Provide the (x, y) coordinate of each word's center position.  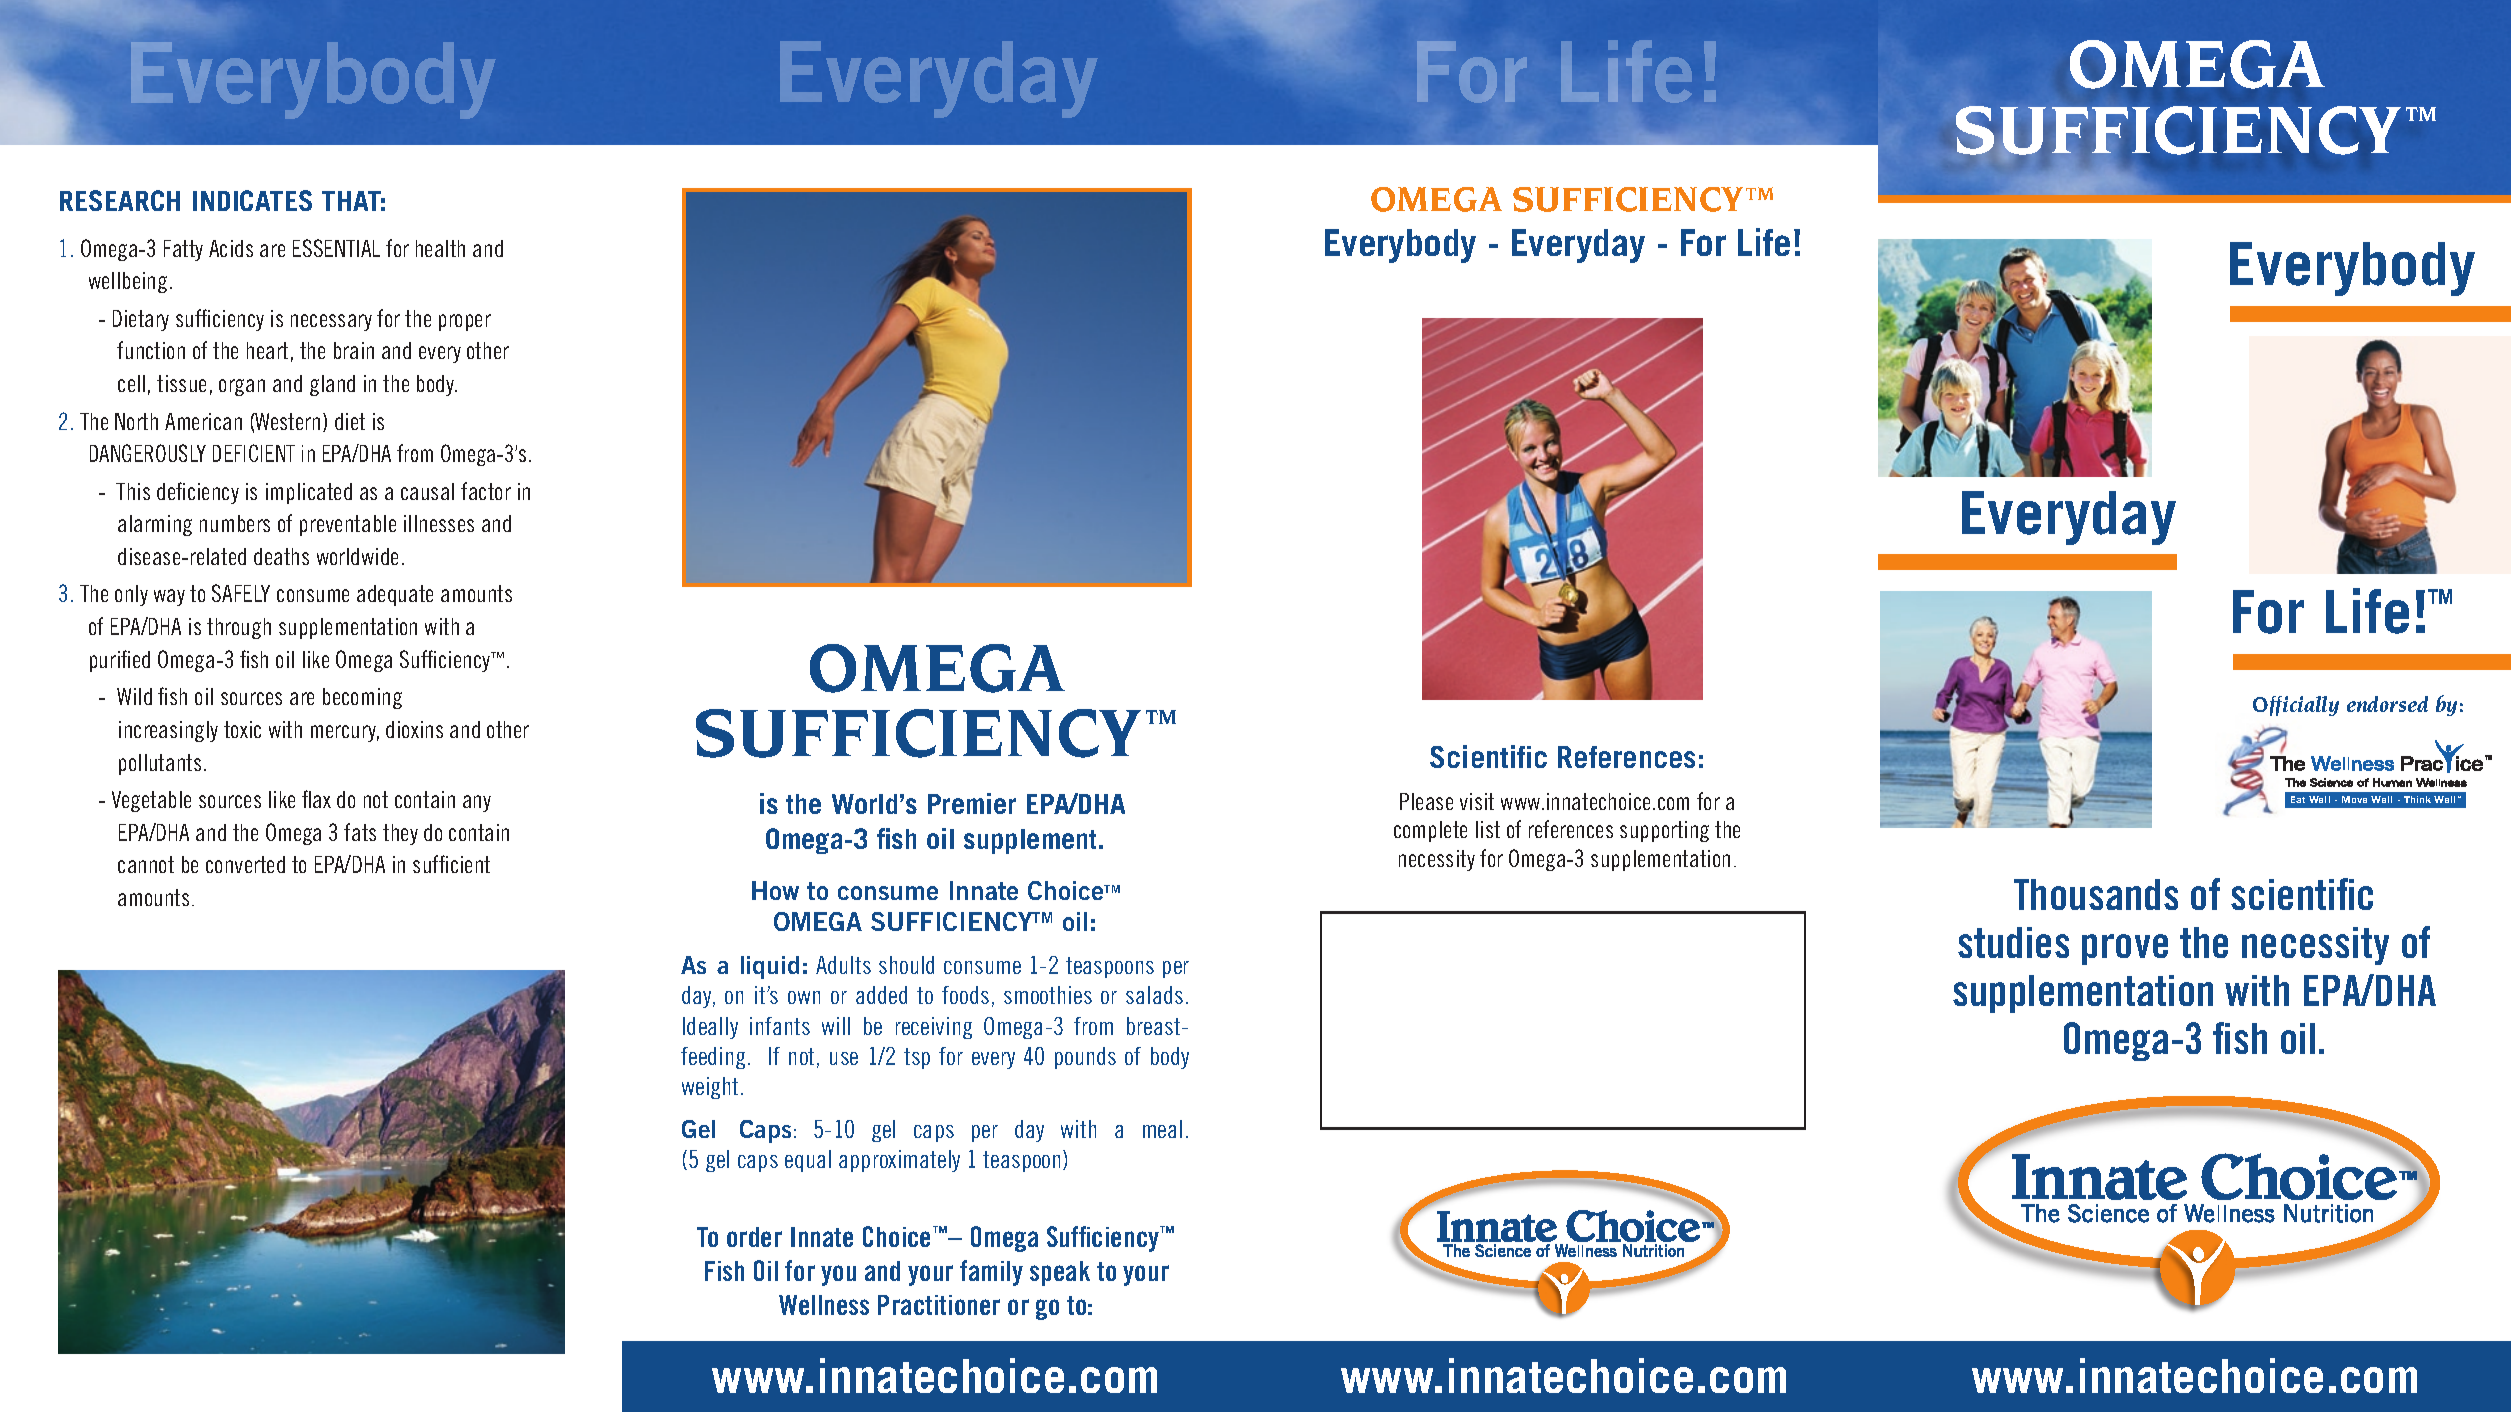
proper (465, 322)
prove (2125, 949)
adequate (395, 595)
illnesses (439, 523)
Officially (2296, 706)
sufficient (451, 864)
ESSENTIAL (336, 248)
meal (1162, 1129)
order (754, 1237)
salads (1154, 995)
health (440, 248)
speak (1060, 1273)
